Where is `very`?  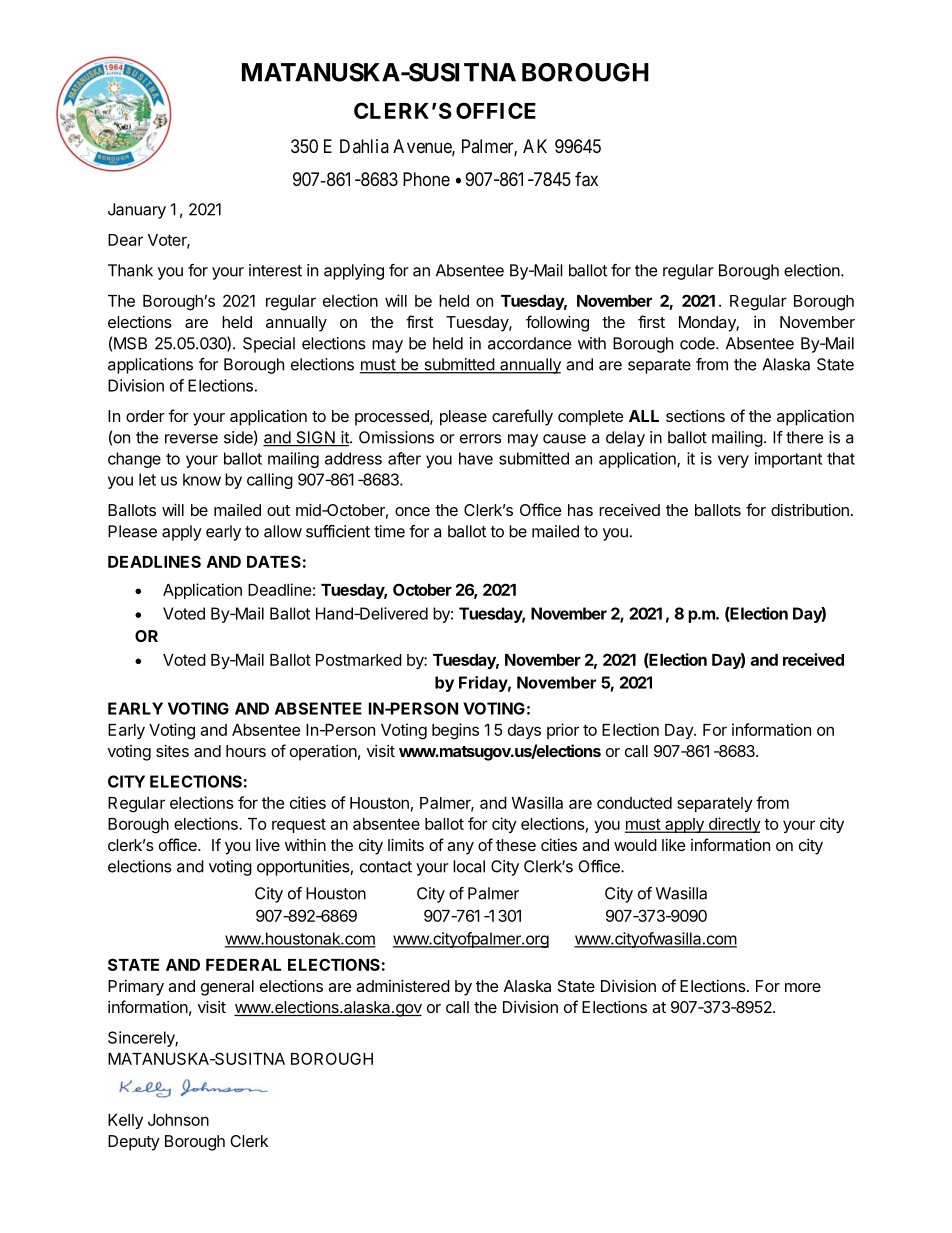 very is located at coordinates (733, 461).
